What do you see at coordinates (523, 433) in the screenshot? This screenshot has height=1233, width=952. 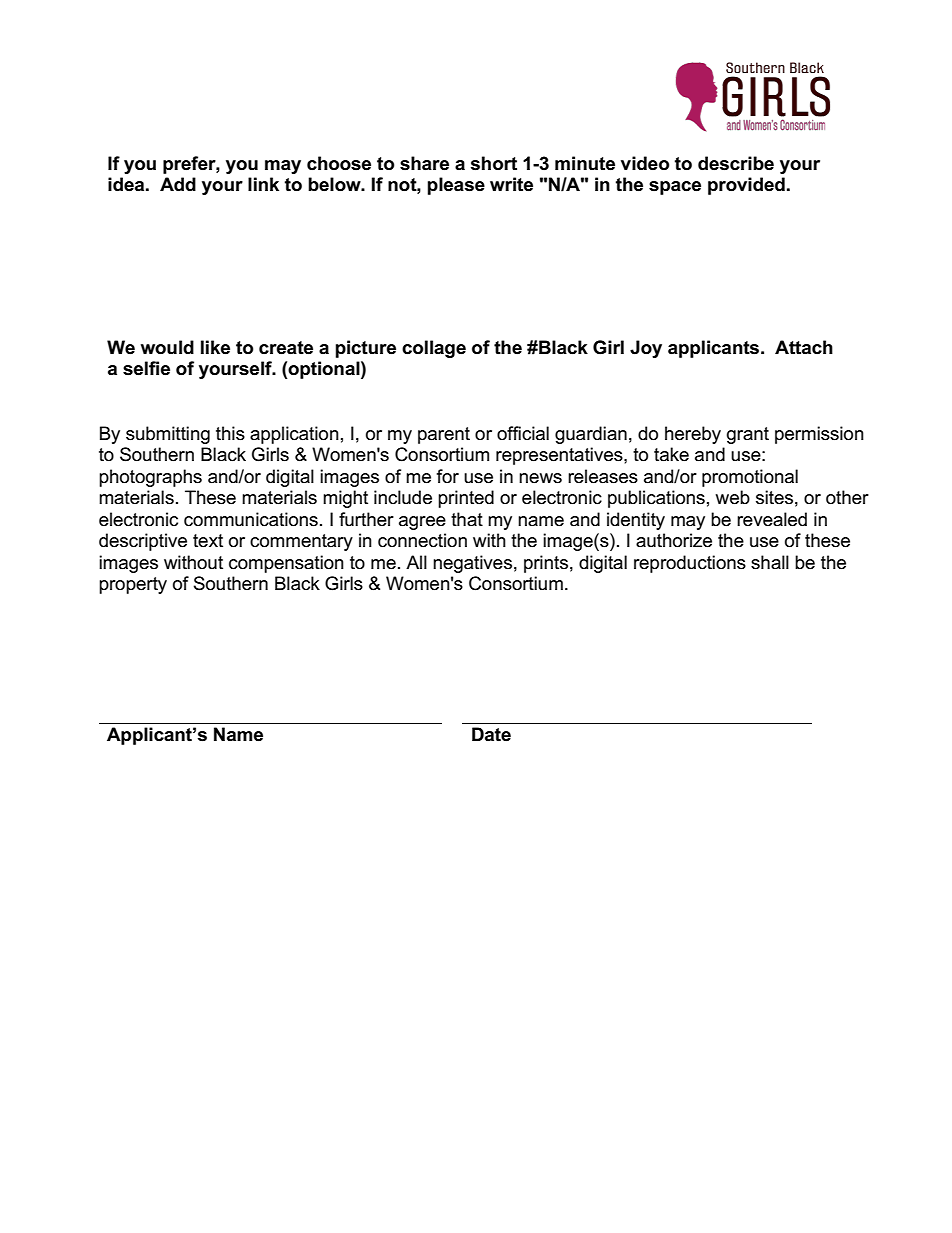 I see `official` at bounding box center [523, 433].
